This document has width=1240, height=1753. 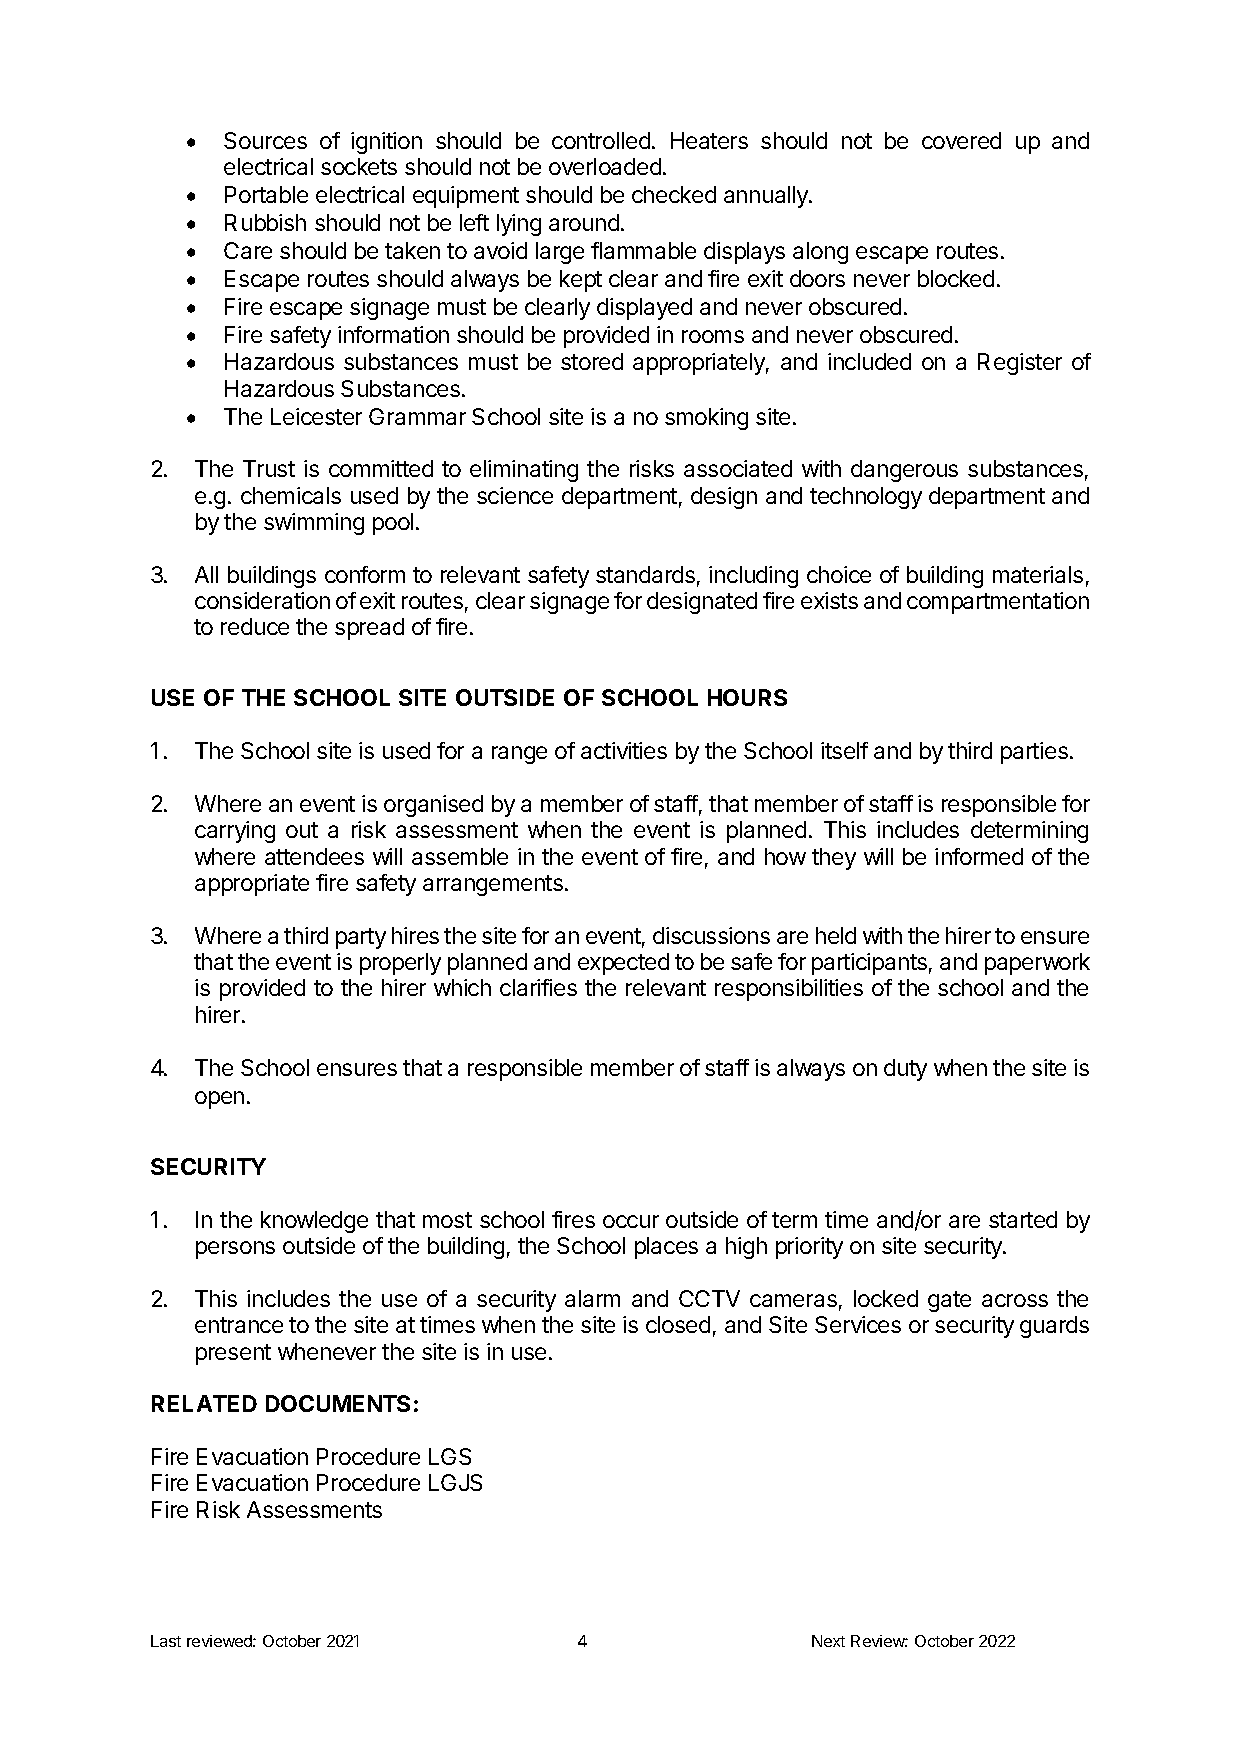 I want to click on Last, so click(x=166, y=1641).
